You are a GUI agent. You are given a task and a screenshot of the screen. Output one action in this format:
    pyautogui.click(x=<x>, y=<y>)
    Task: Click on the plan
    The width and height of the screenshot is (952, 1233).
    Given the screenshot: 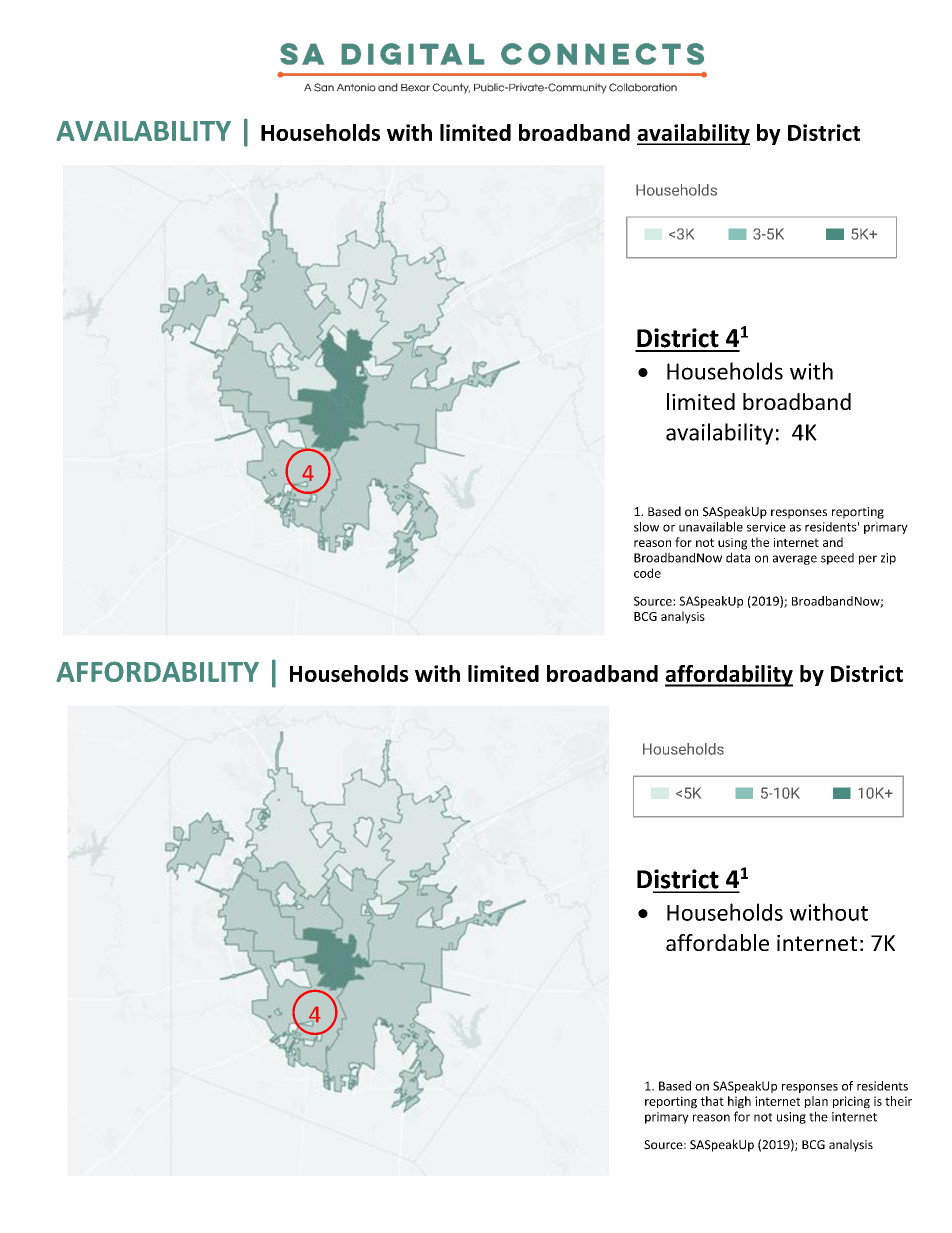 What is the action you would take?
    pyautogui.click(x=816, y=1102)
